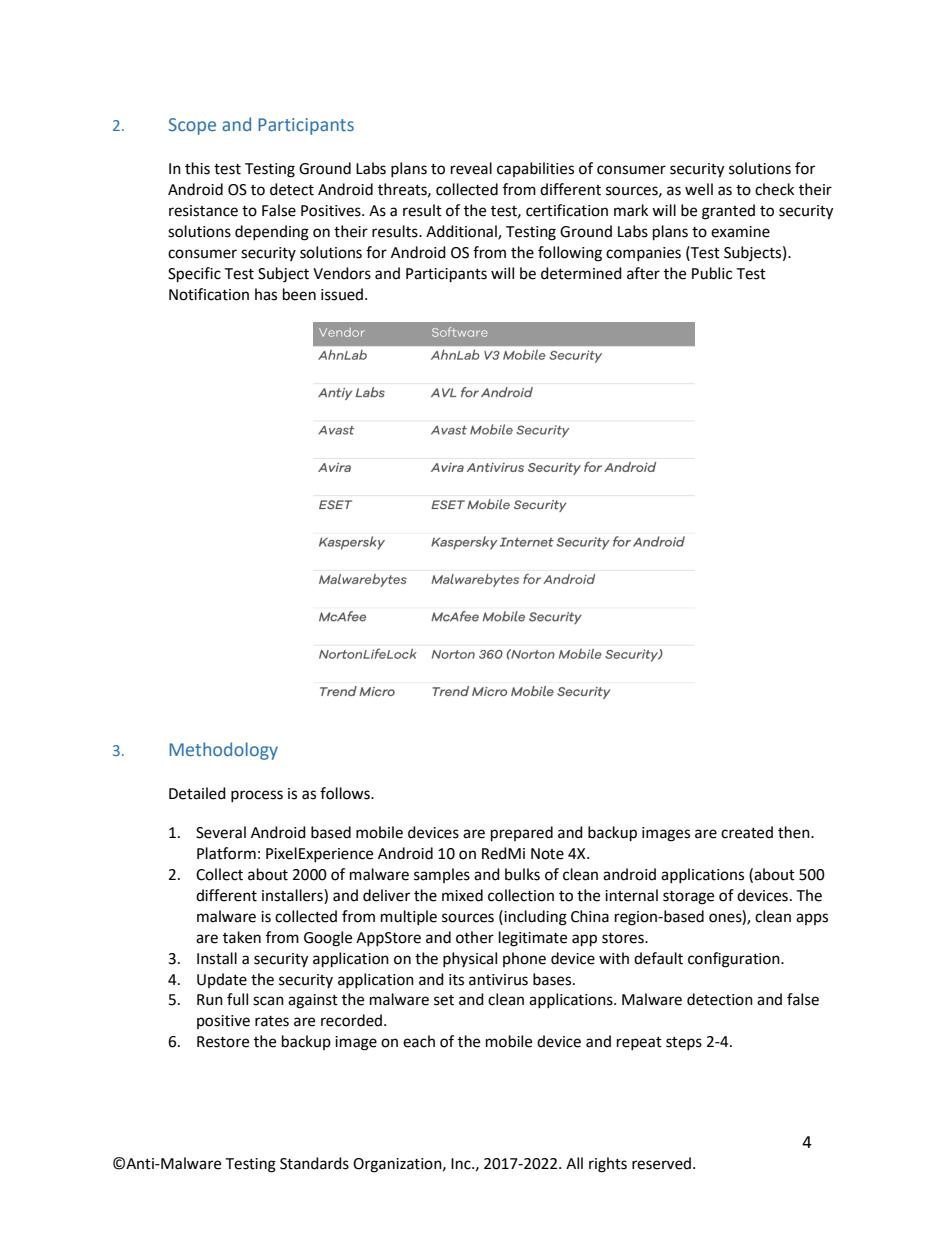 The image size is (952, 1233). I want to click on rights, so click(608, 1165).
